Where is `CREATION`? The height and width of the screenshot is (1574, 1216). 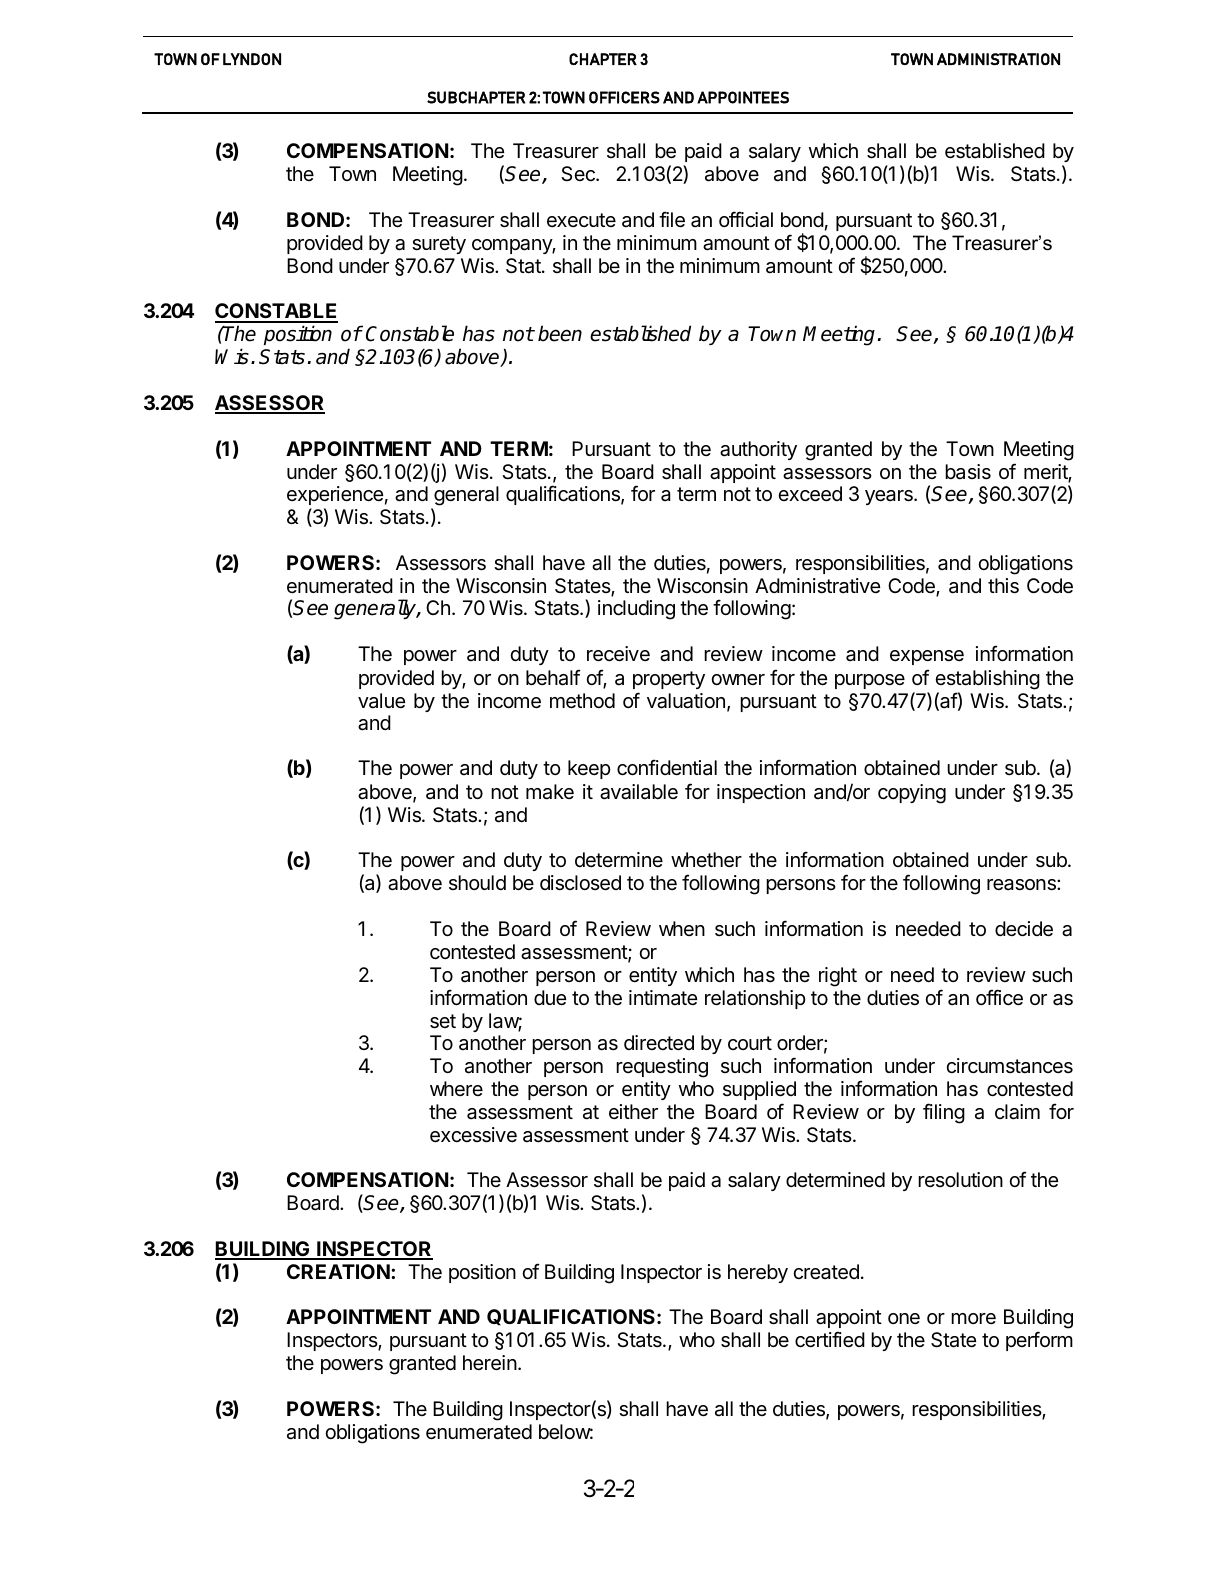 CREATION is located at coordinates (338, 1271).
